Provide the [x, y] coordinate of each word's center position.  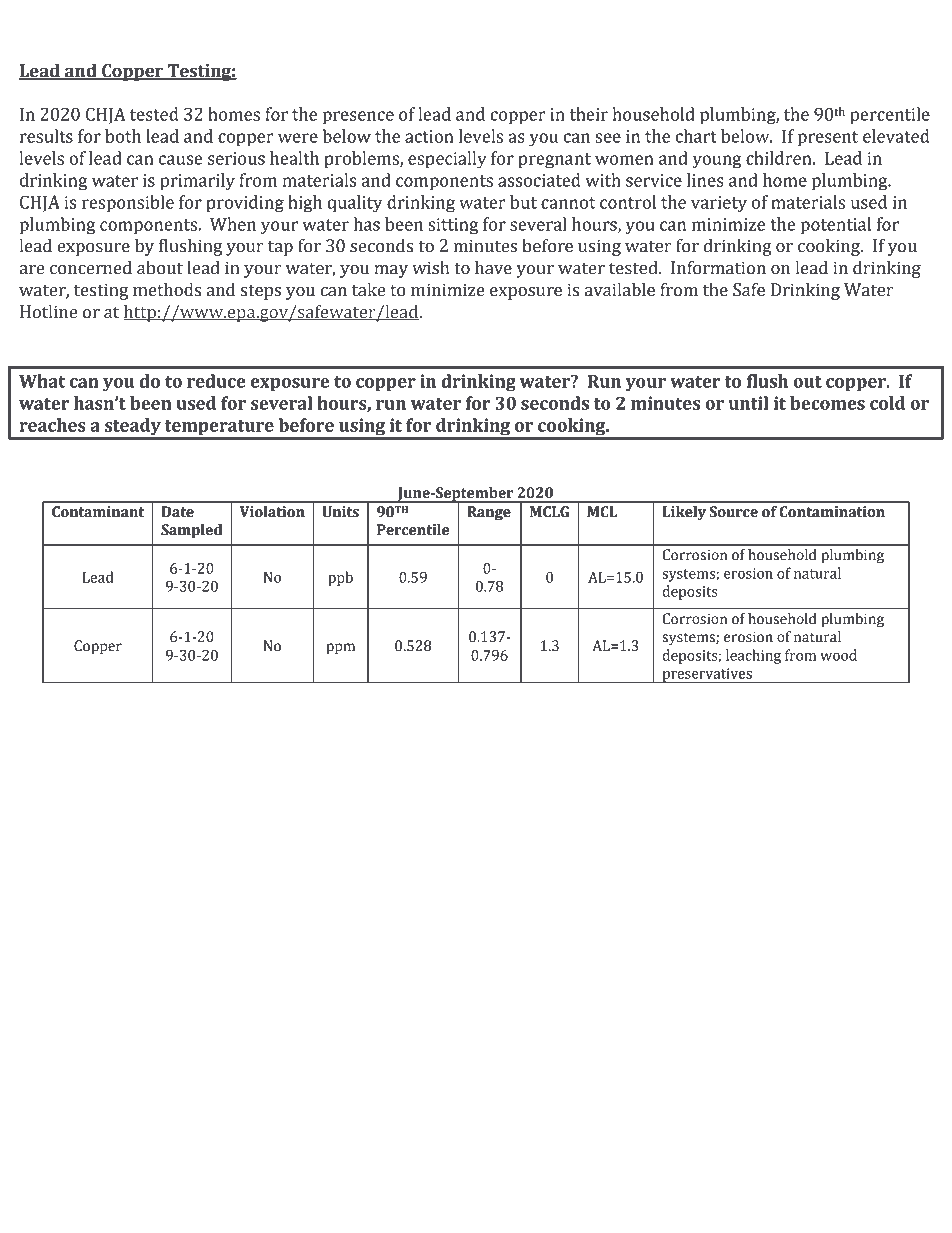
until [748, 403]
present [828, 139]
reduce [216, 381]
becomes [827, 403]
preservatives [707, 675]
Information [718, 268]
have [493, 268]
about [160, 268]
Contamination [832, 512]
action [429, 136]
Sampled [191, 531]
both [123, 136]
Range [489, 513]
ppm [340, 648]
